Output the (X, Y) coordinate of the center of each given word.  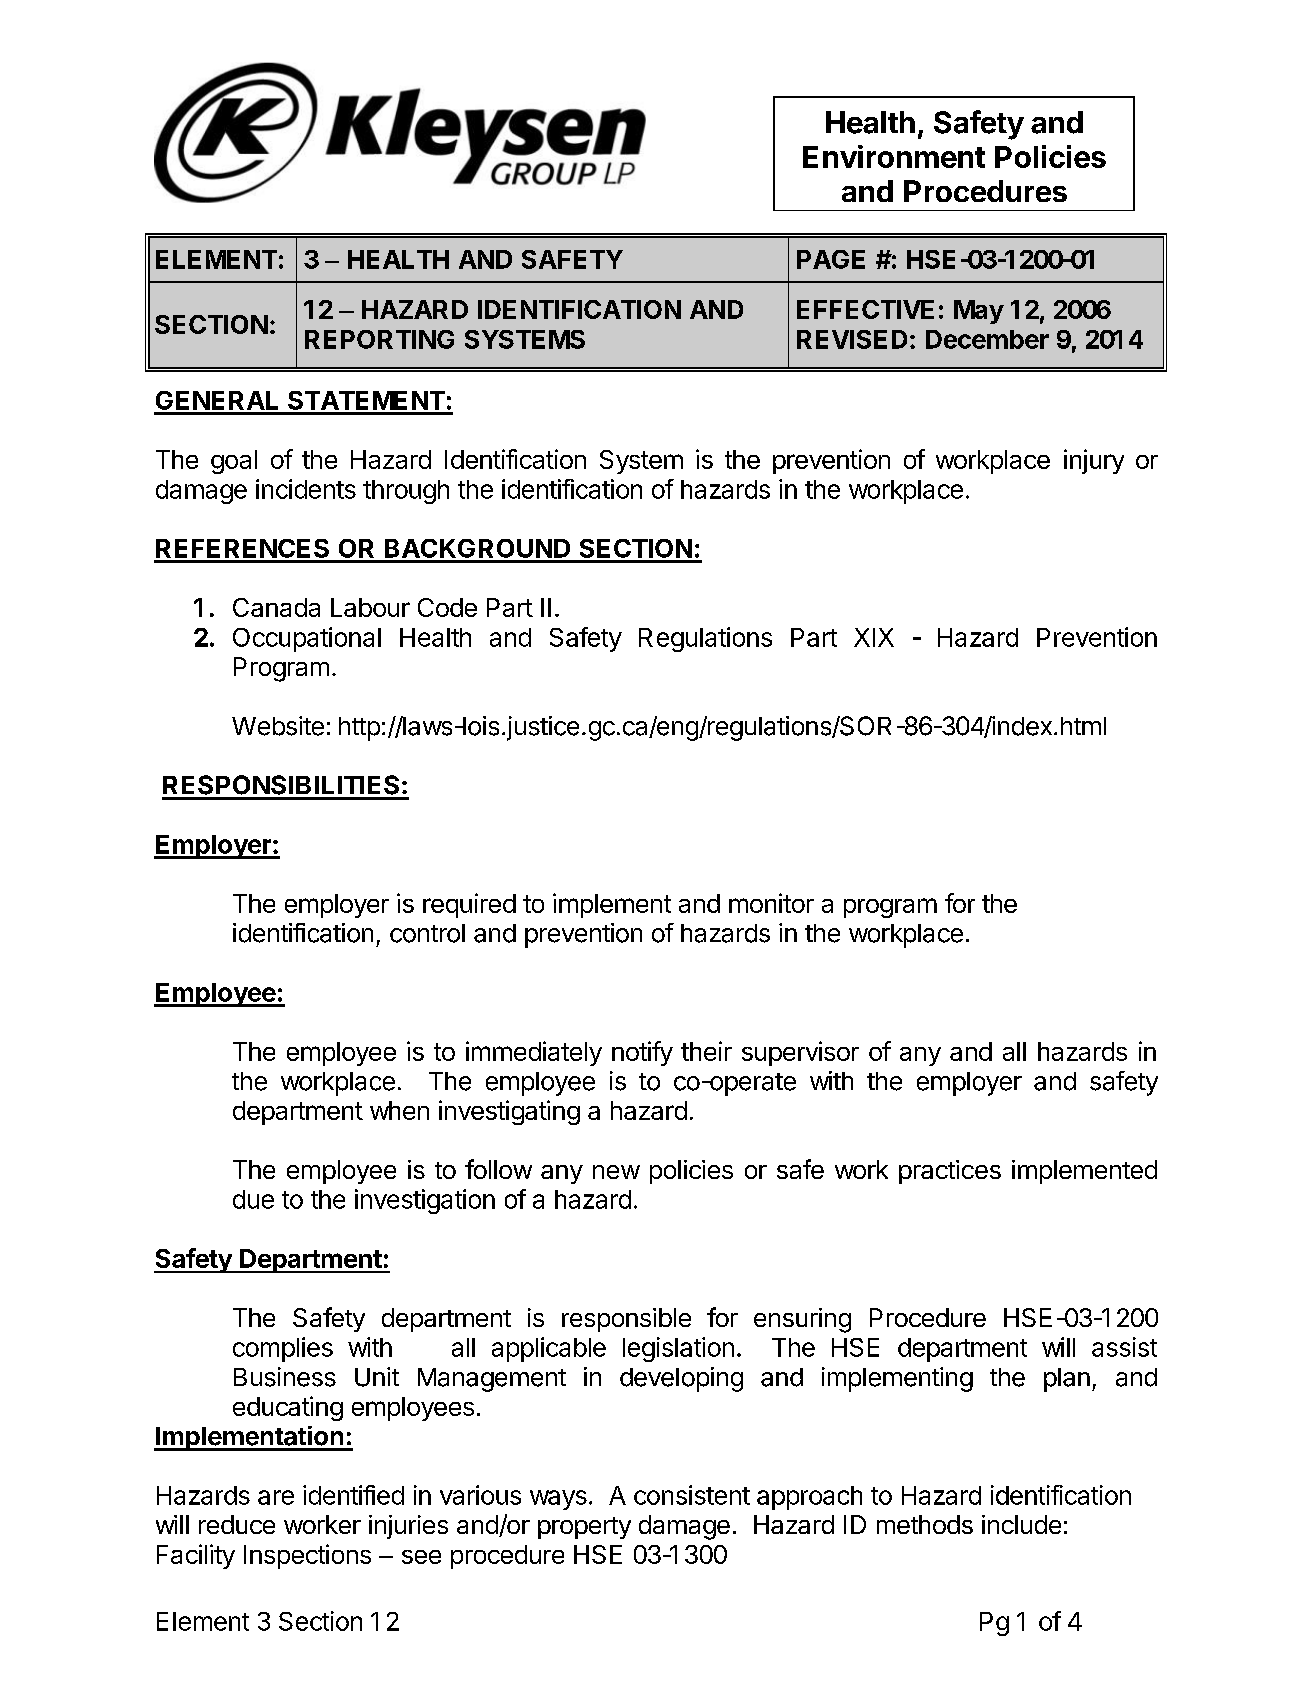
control (427, 933)
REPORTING (379, 339)
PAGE (831, 259)
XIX (874, 637)
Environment (894, 156)
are (276, 1497)
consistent (692, 1495)
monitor (771, 903)
